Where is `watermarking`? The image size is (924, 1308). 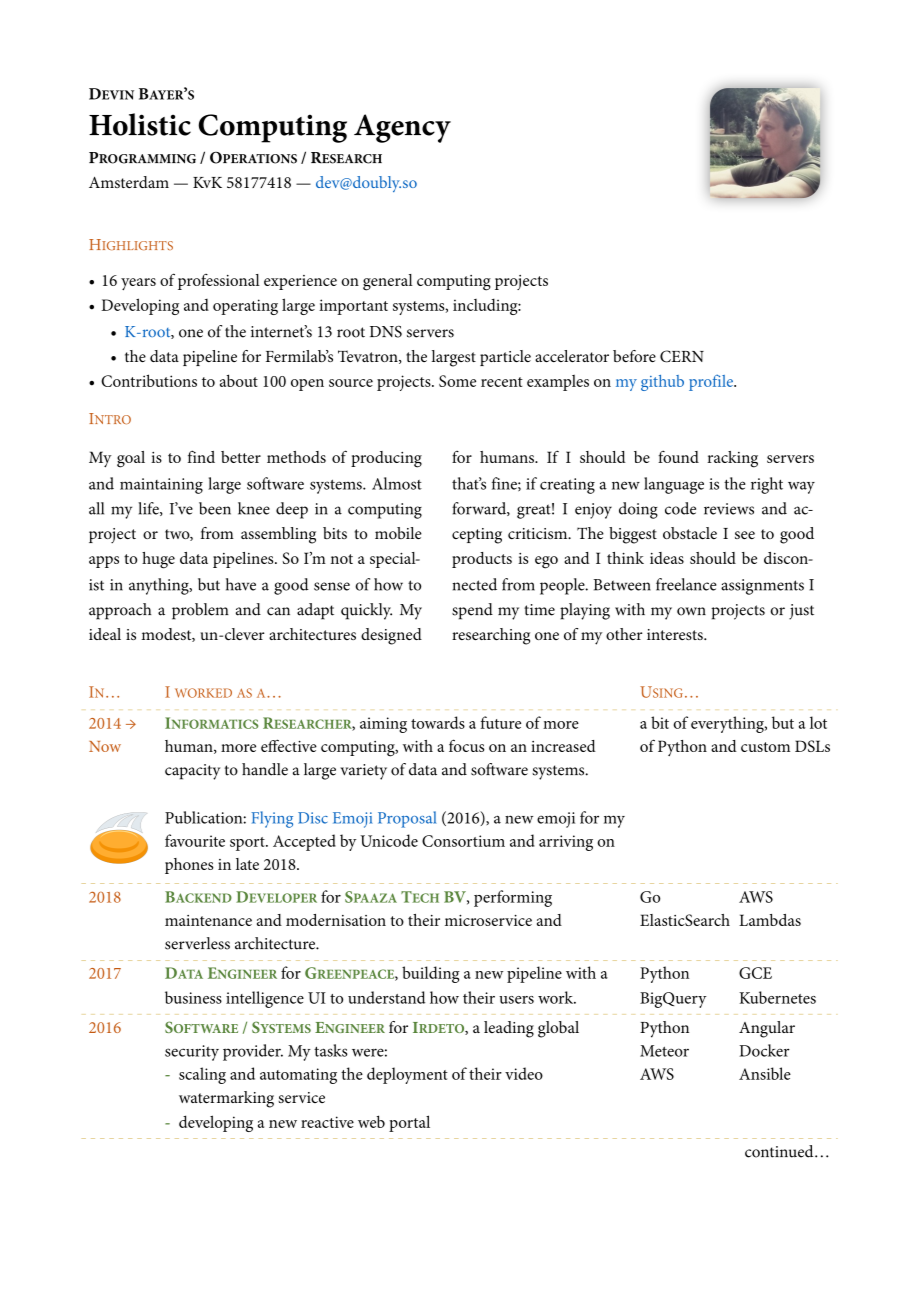 watermarking is located at coordinates (226, 1099).
